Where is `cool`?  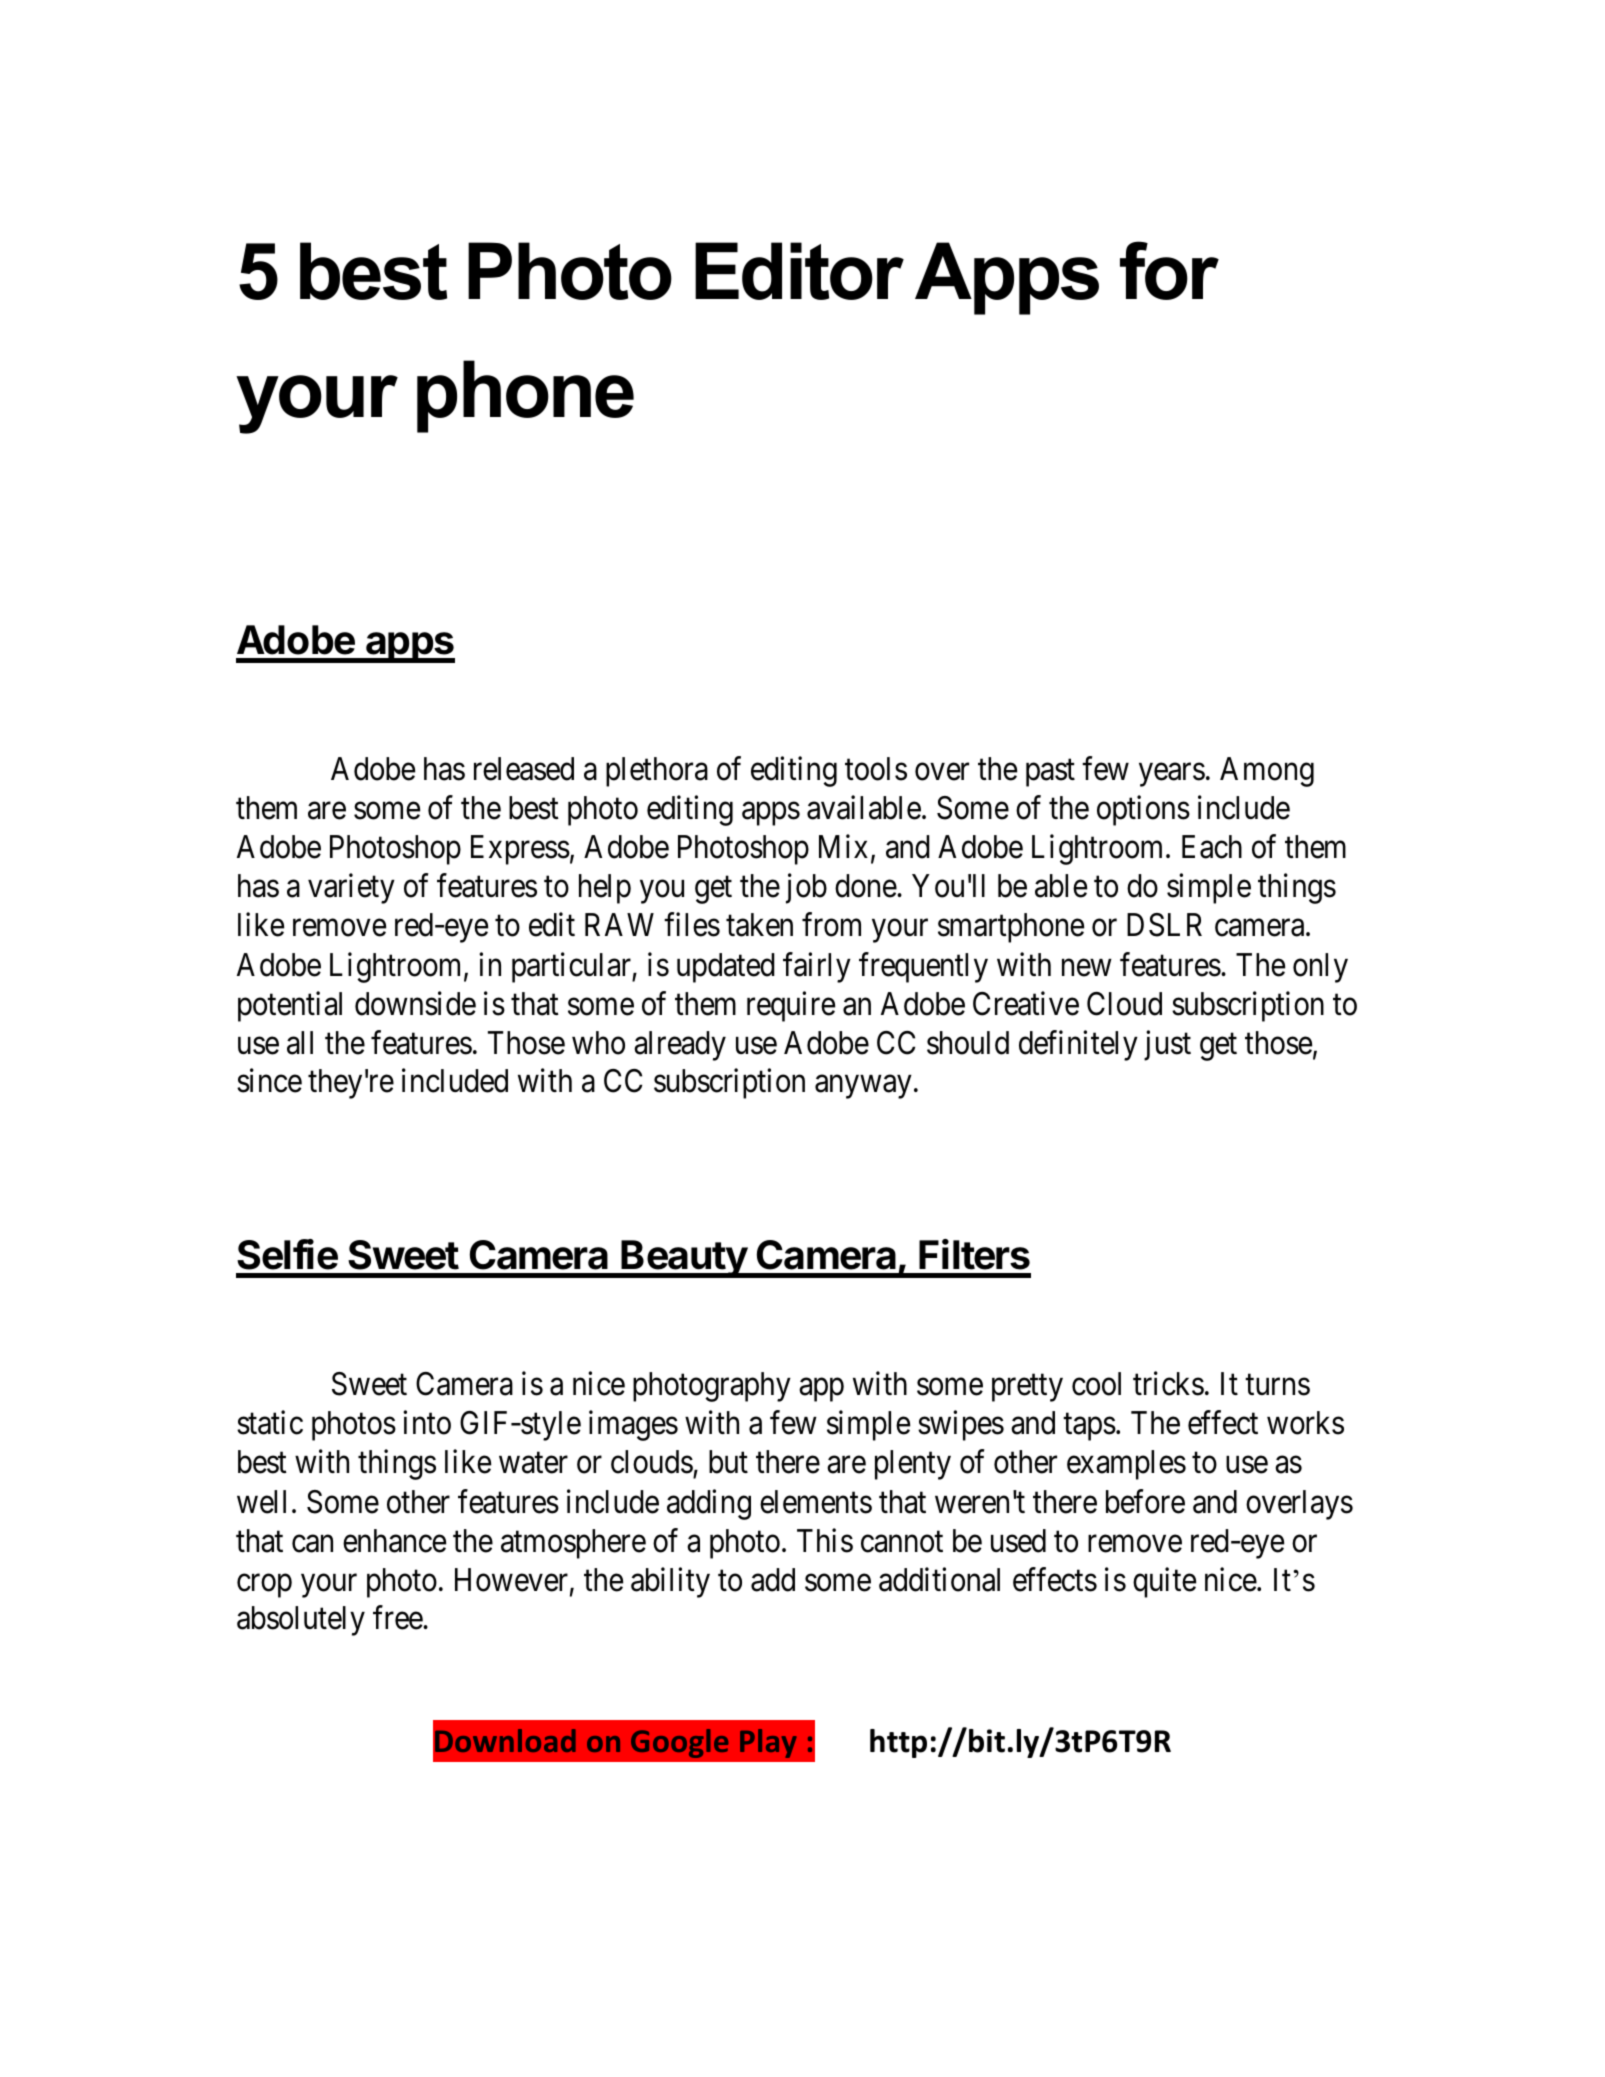 cool is located at coordinates (1096, 1384).
